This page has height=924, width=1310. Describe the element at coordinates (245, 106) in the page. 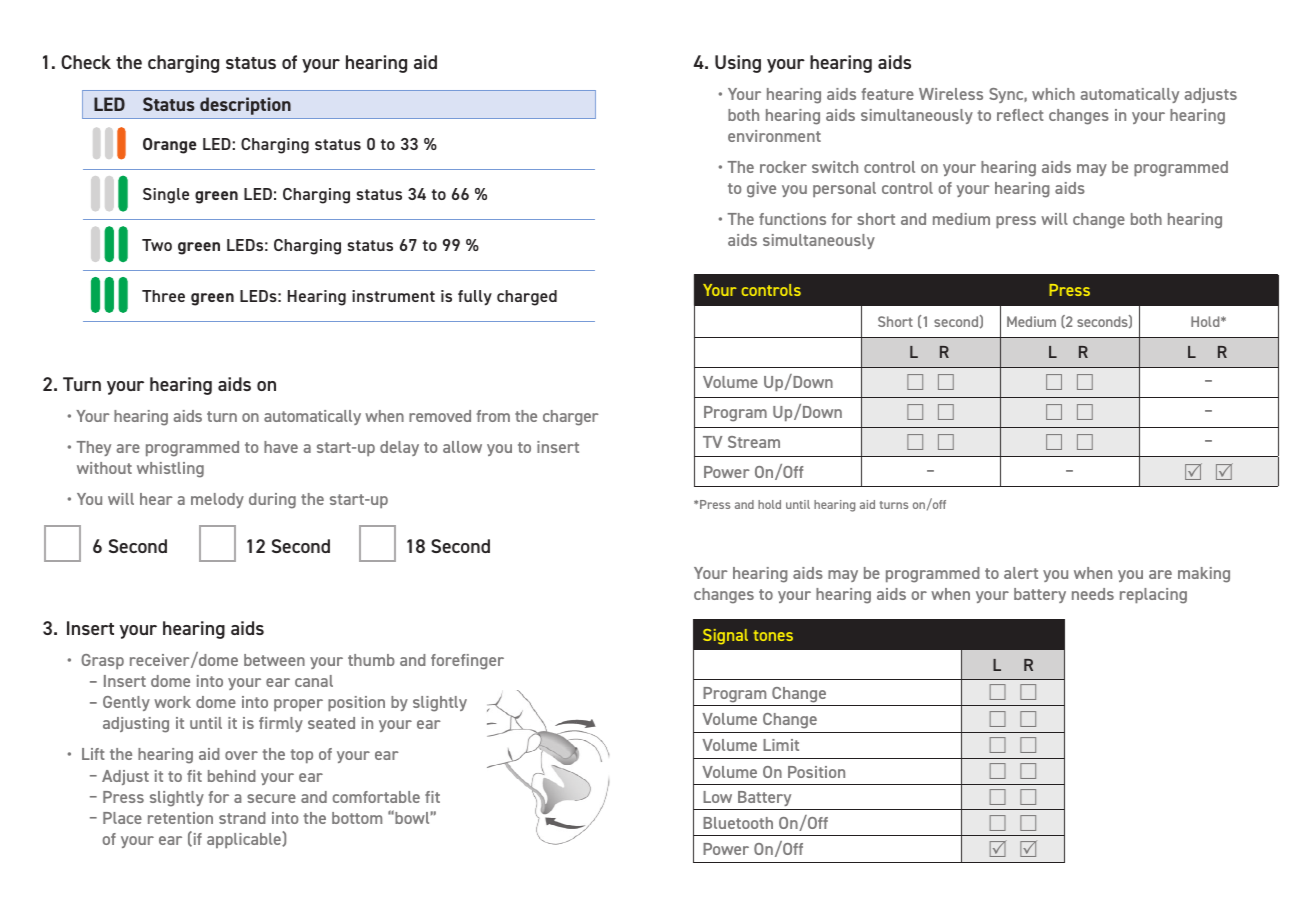

I see `description` at that location.
